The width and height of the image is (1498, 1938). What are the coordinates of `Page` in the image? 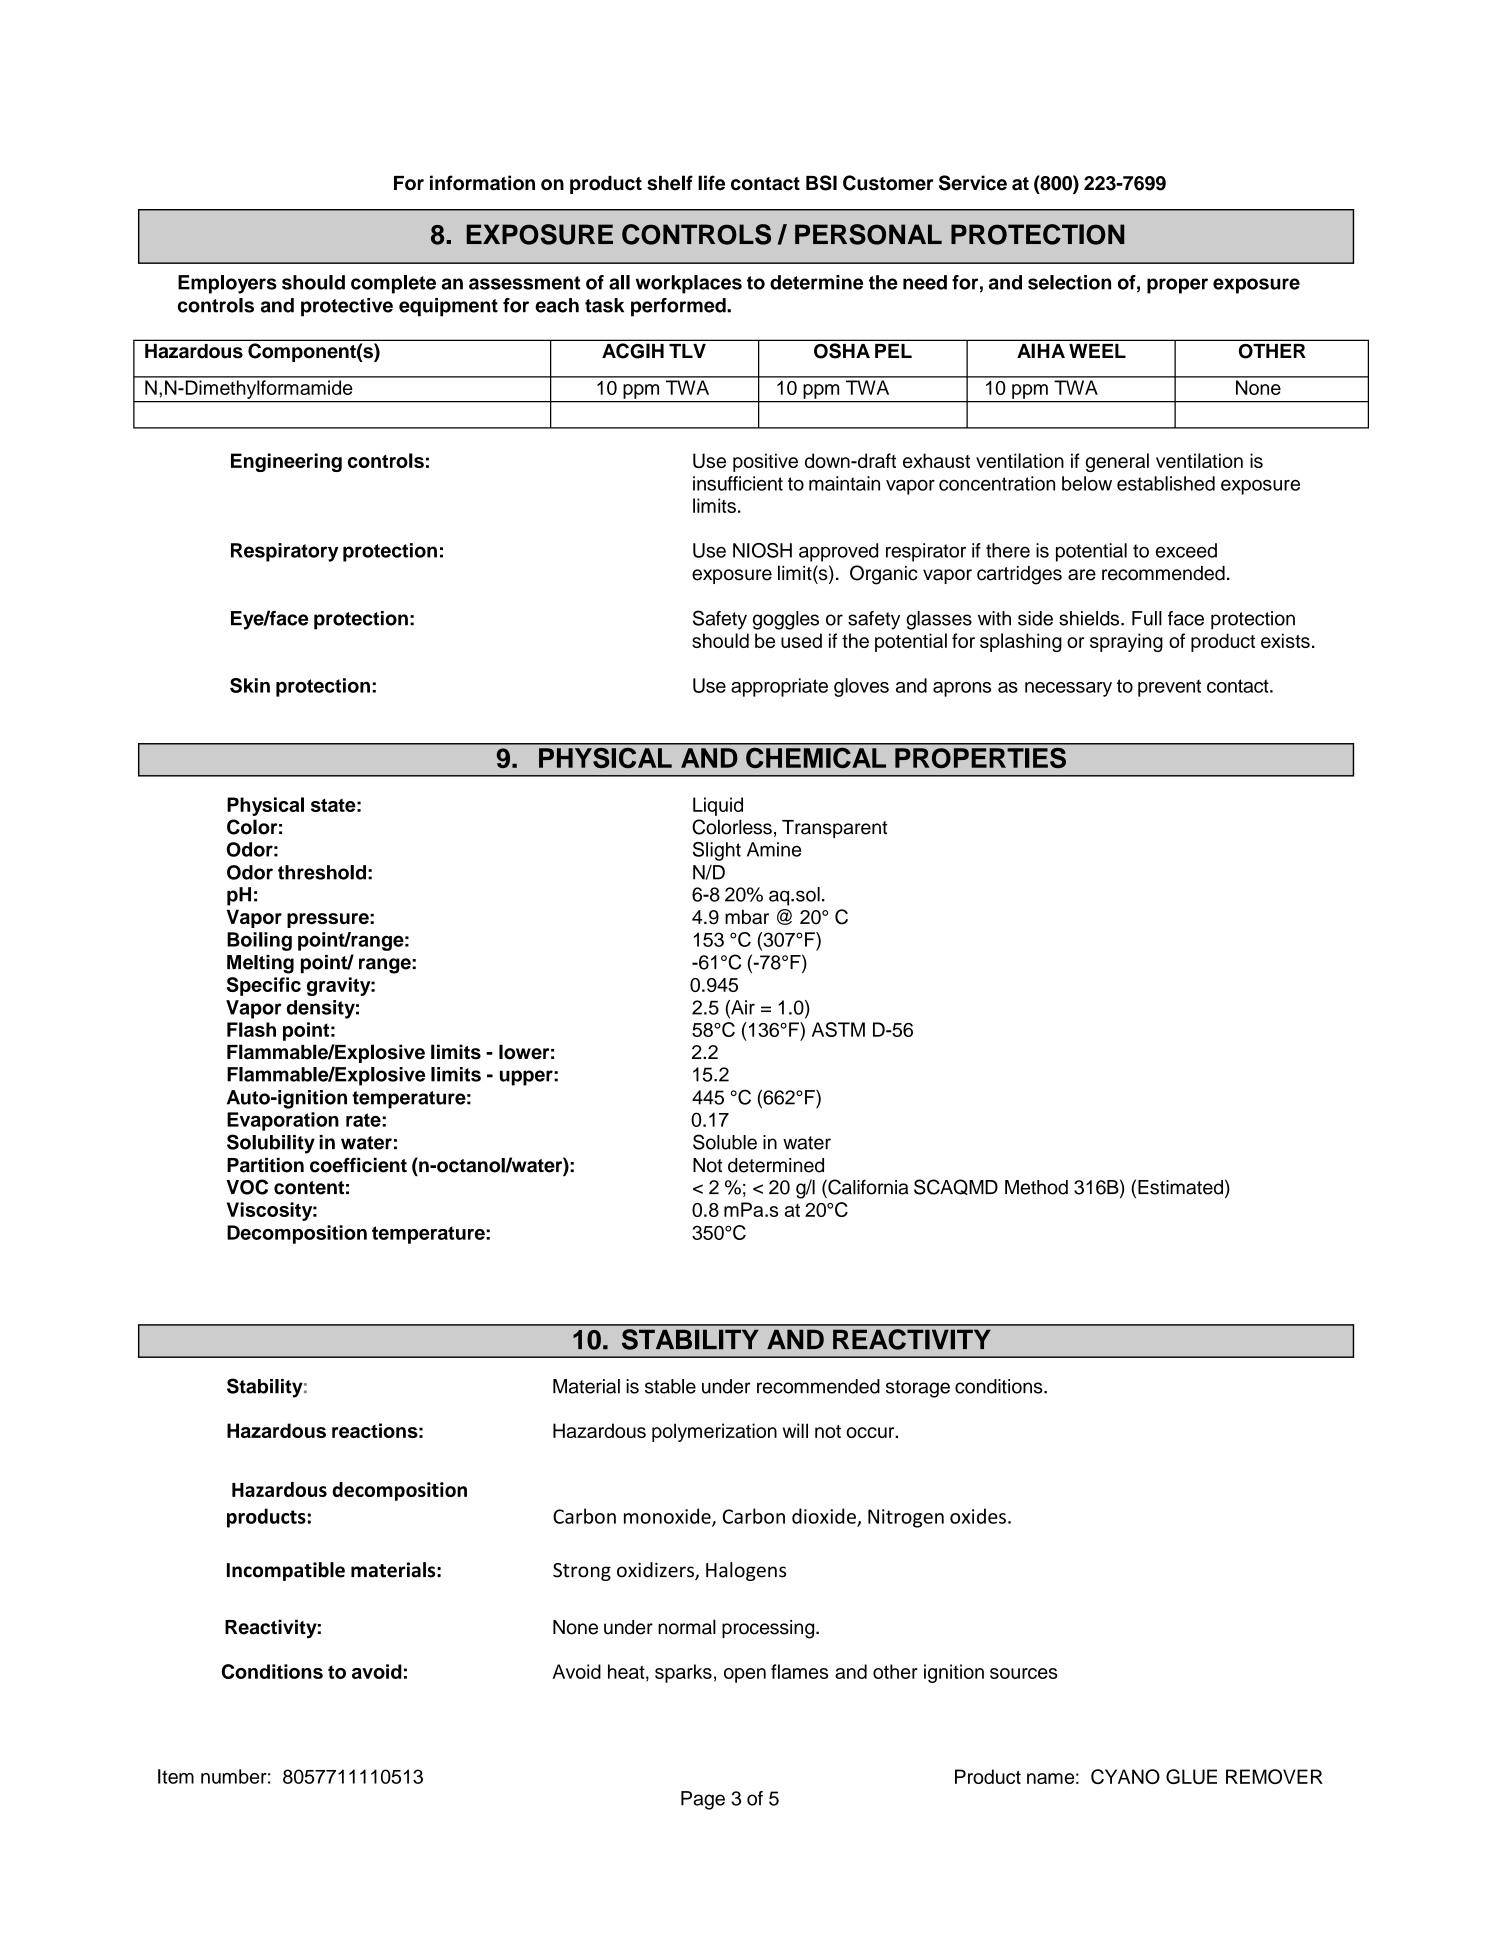 It's located at (703, 1800).
